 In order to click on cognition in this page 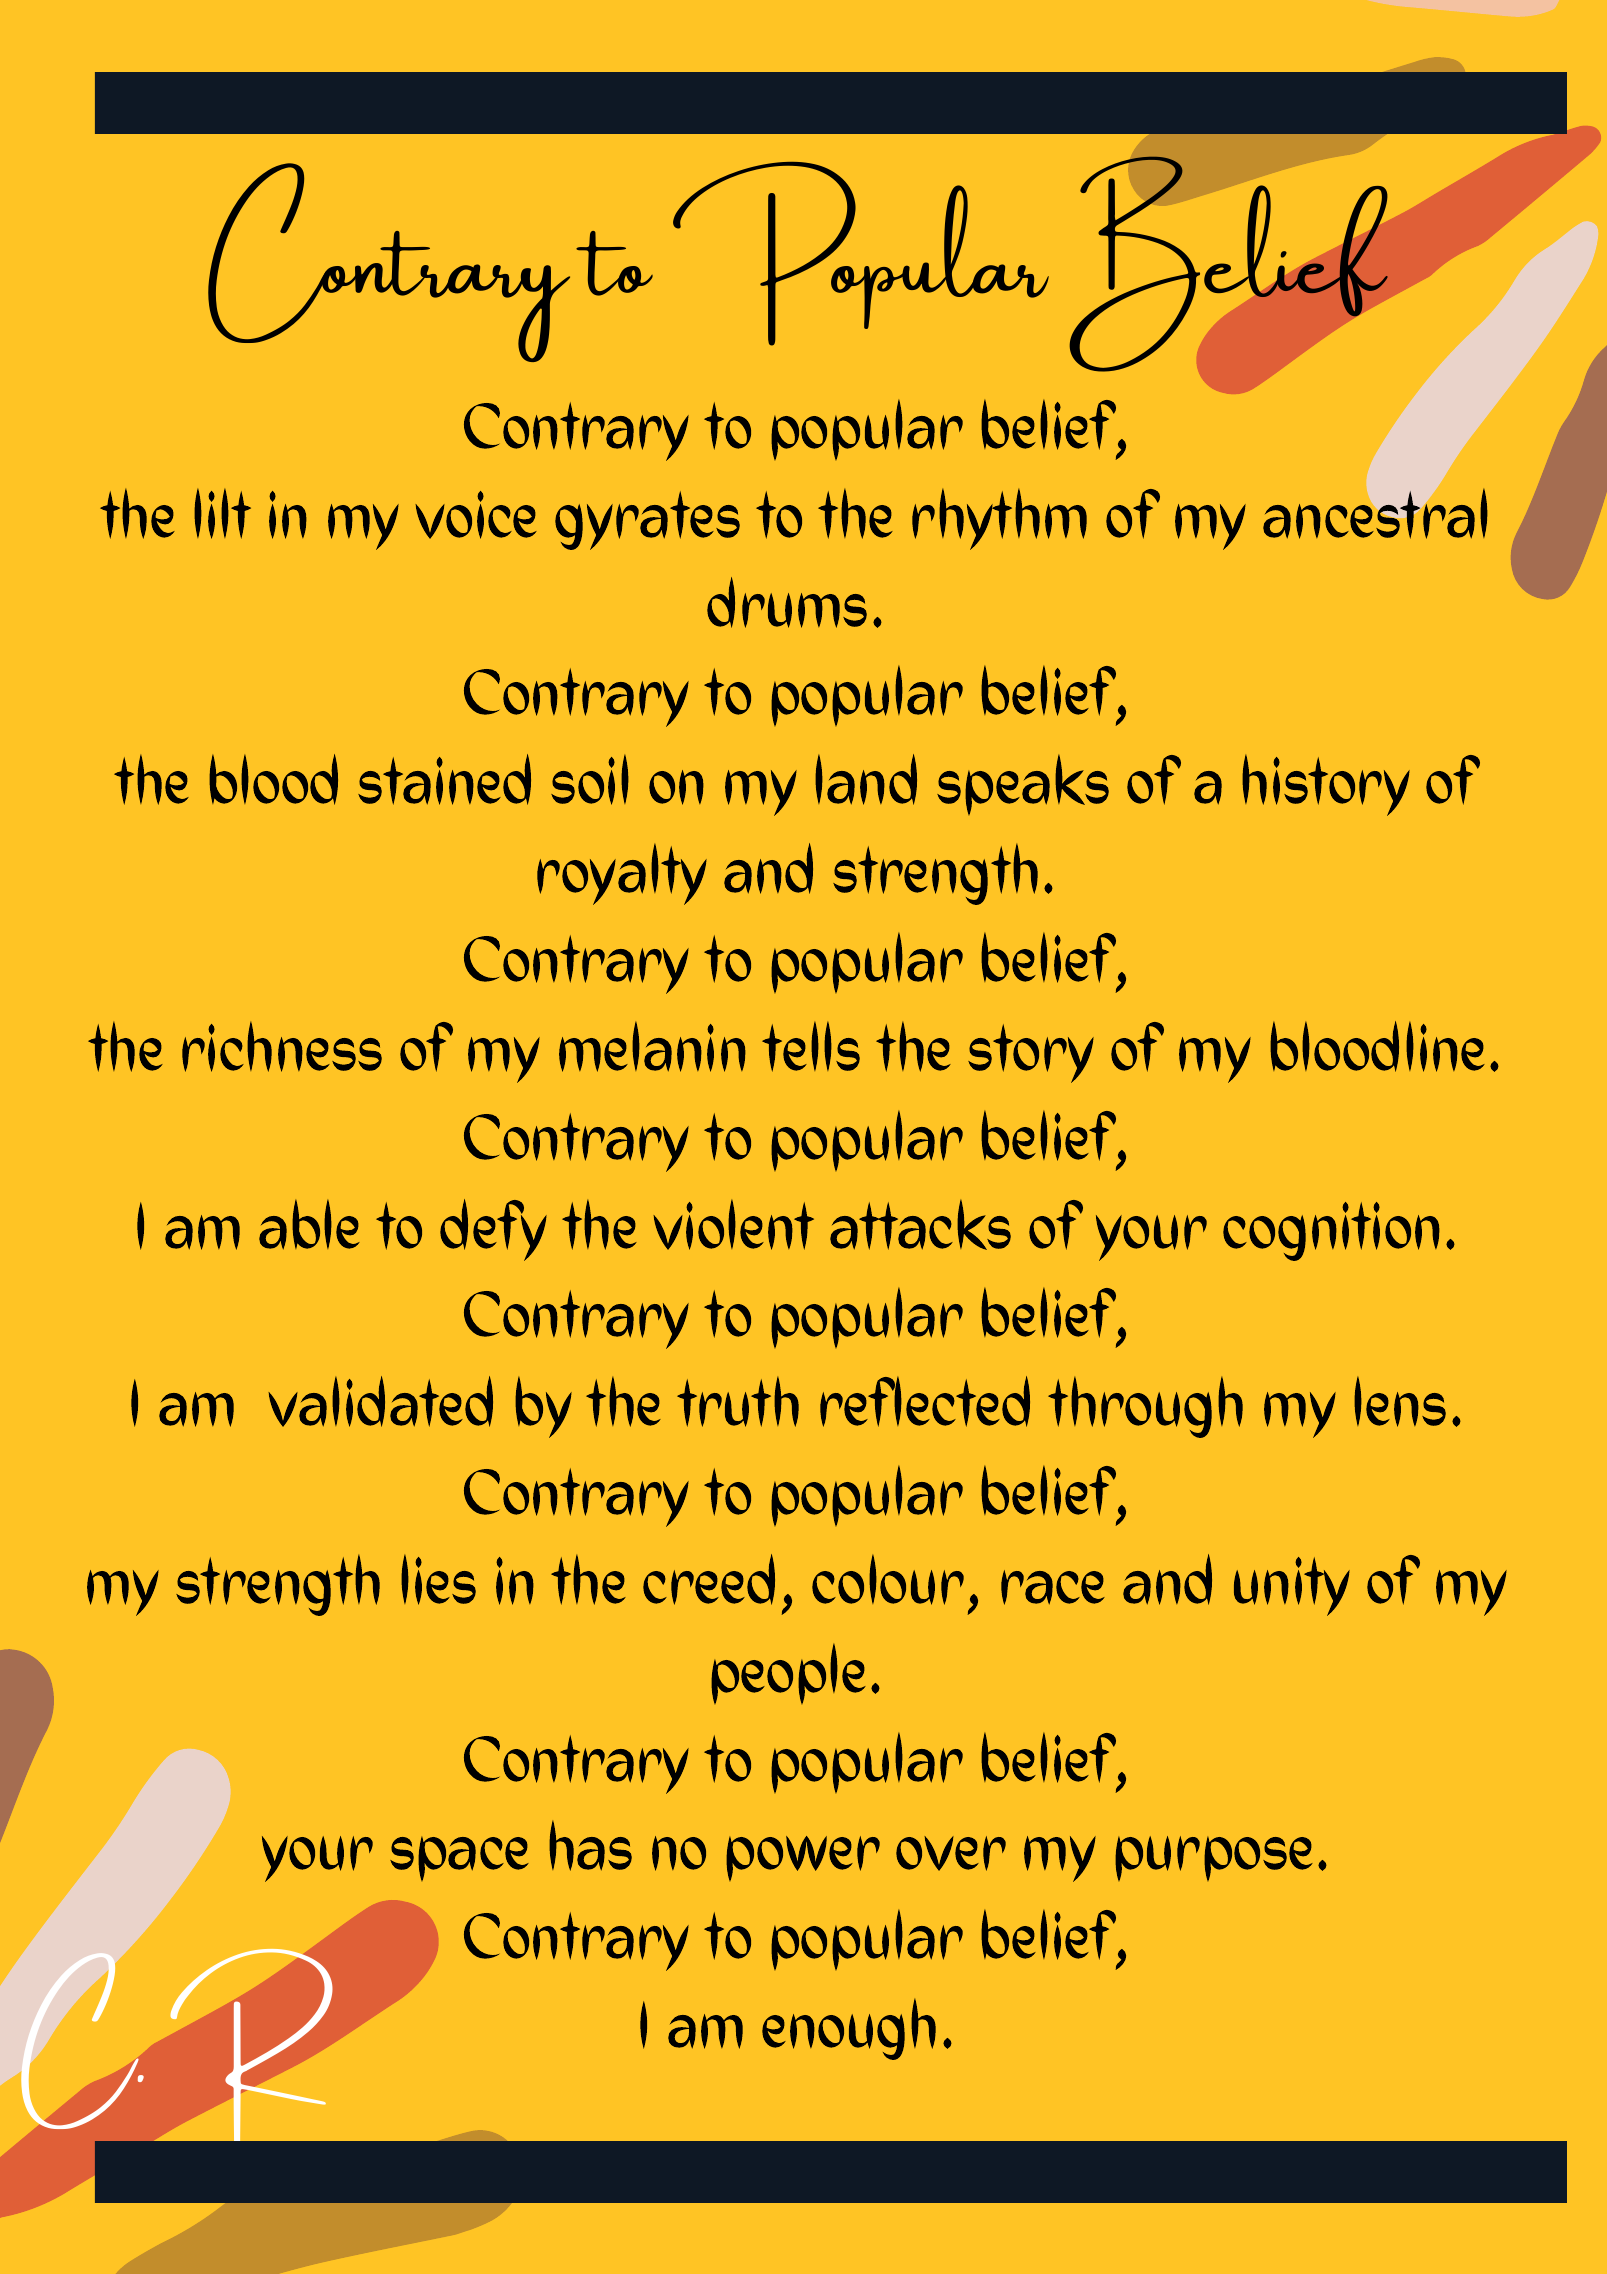, I will do `click(1331, 1231)`.
